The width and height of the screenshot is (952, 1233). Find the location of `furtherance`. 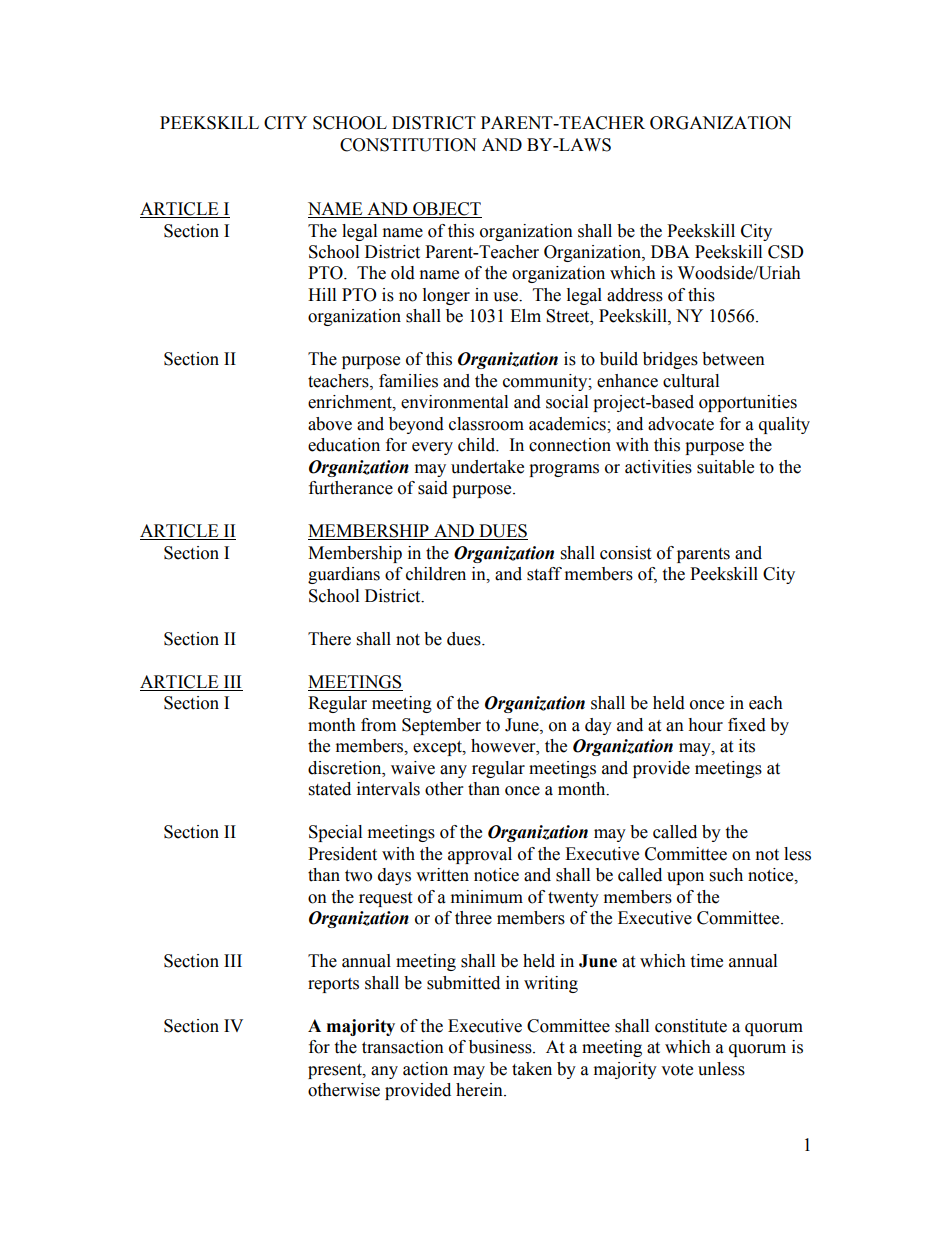

furtherance is located at coordinates (351, 488).
